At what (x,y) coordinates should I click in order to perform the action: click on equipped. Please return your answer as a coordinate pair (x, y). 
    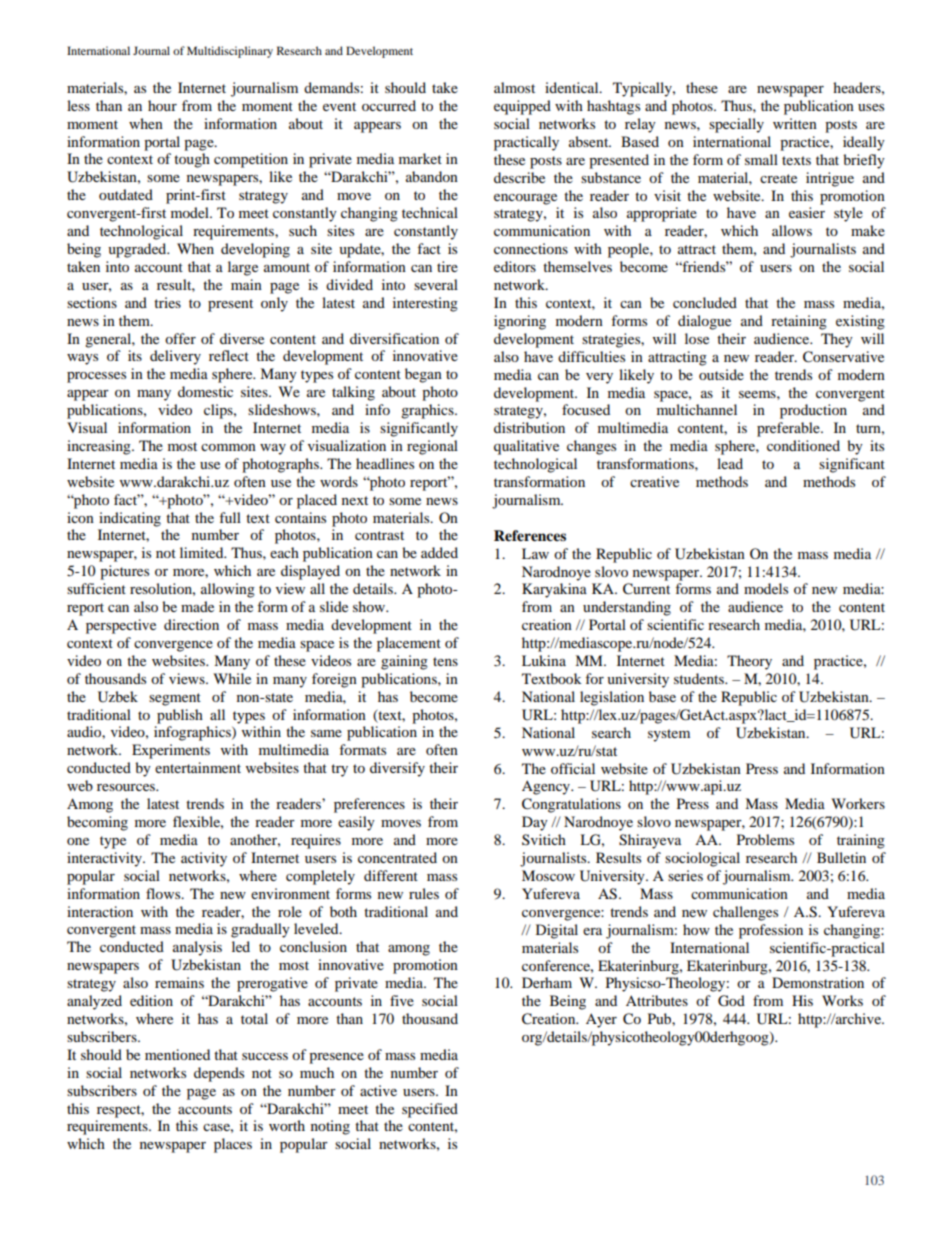
    Looking at the image, I should click on (522, 107).
